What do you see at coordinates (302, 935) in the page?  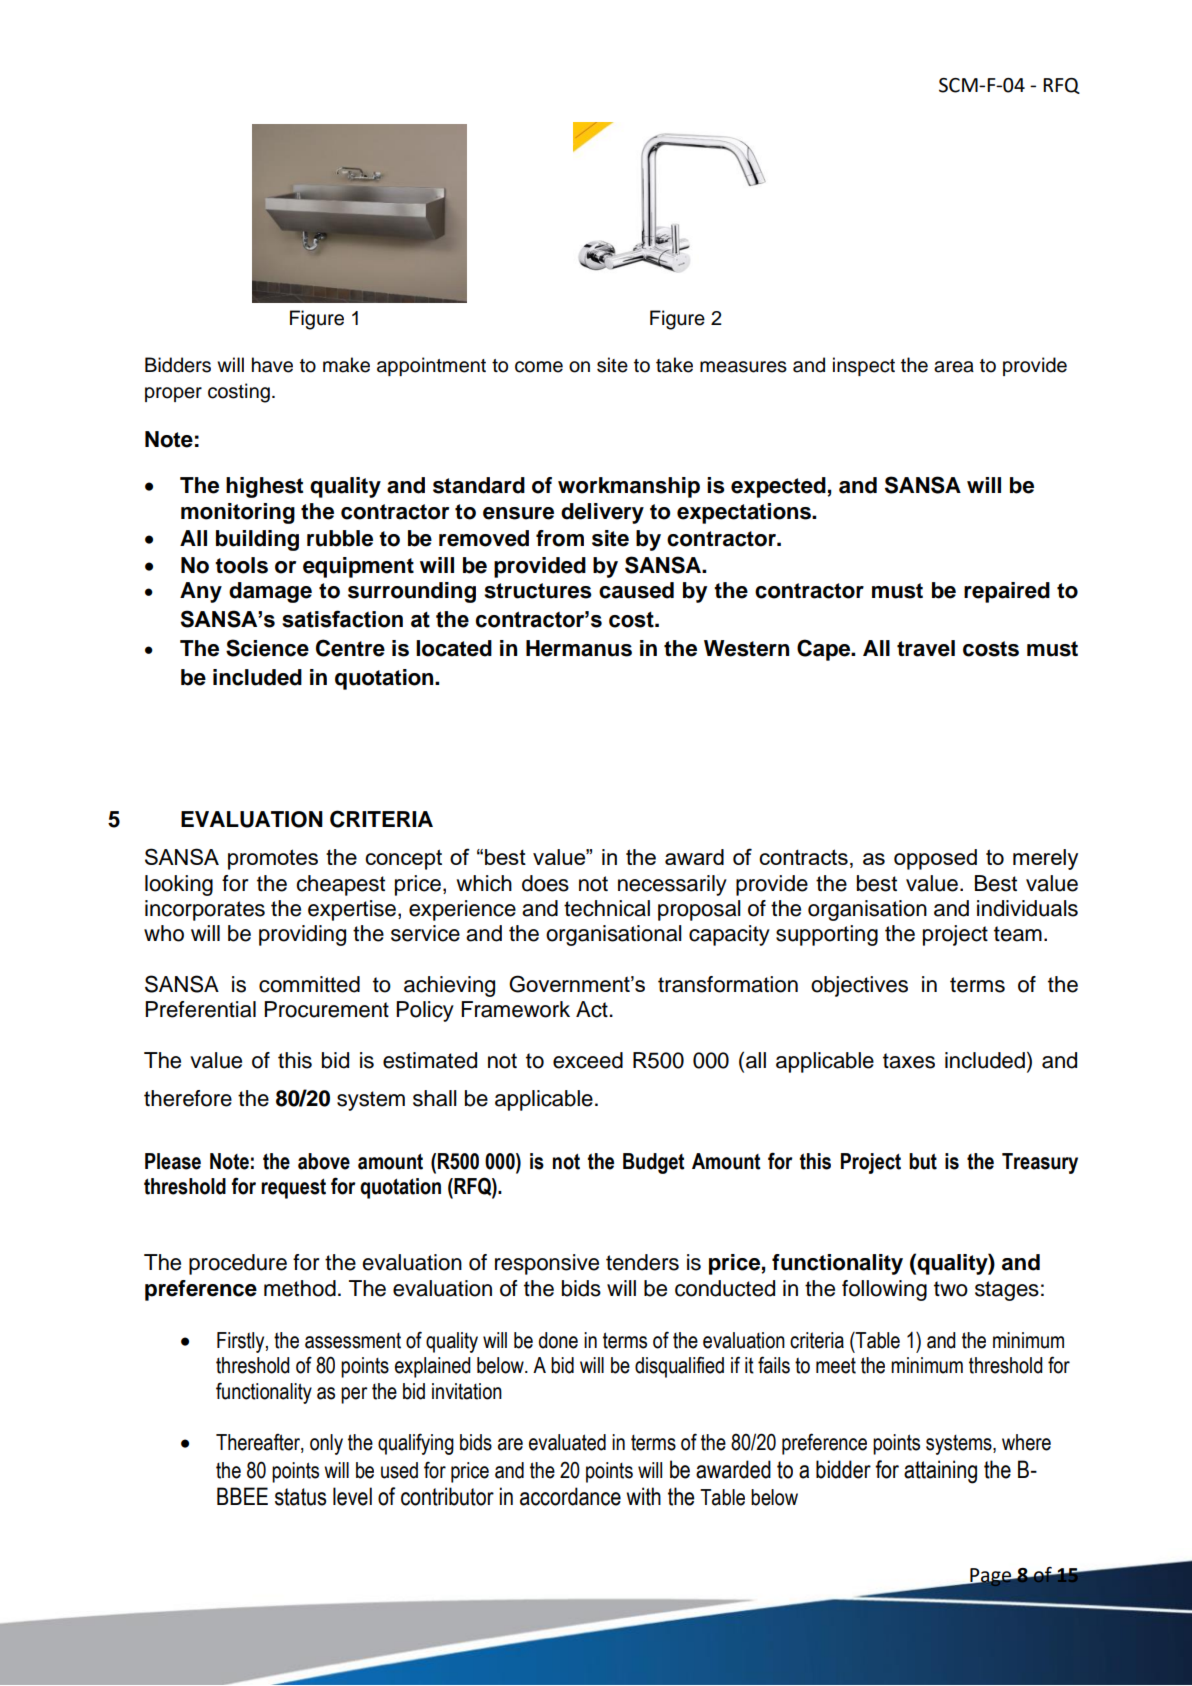 I see `providing` at bounding box center [302, 935].
